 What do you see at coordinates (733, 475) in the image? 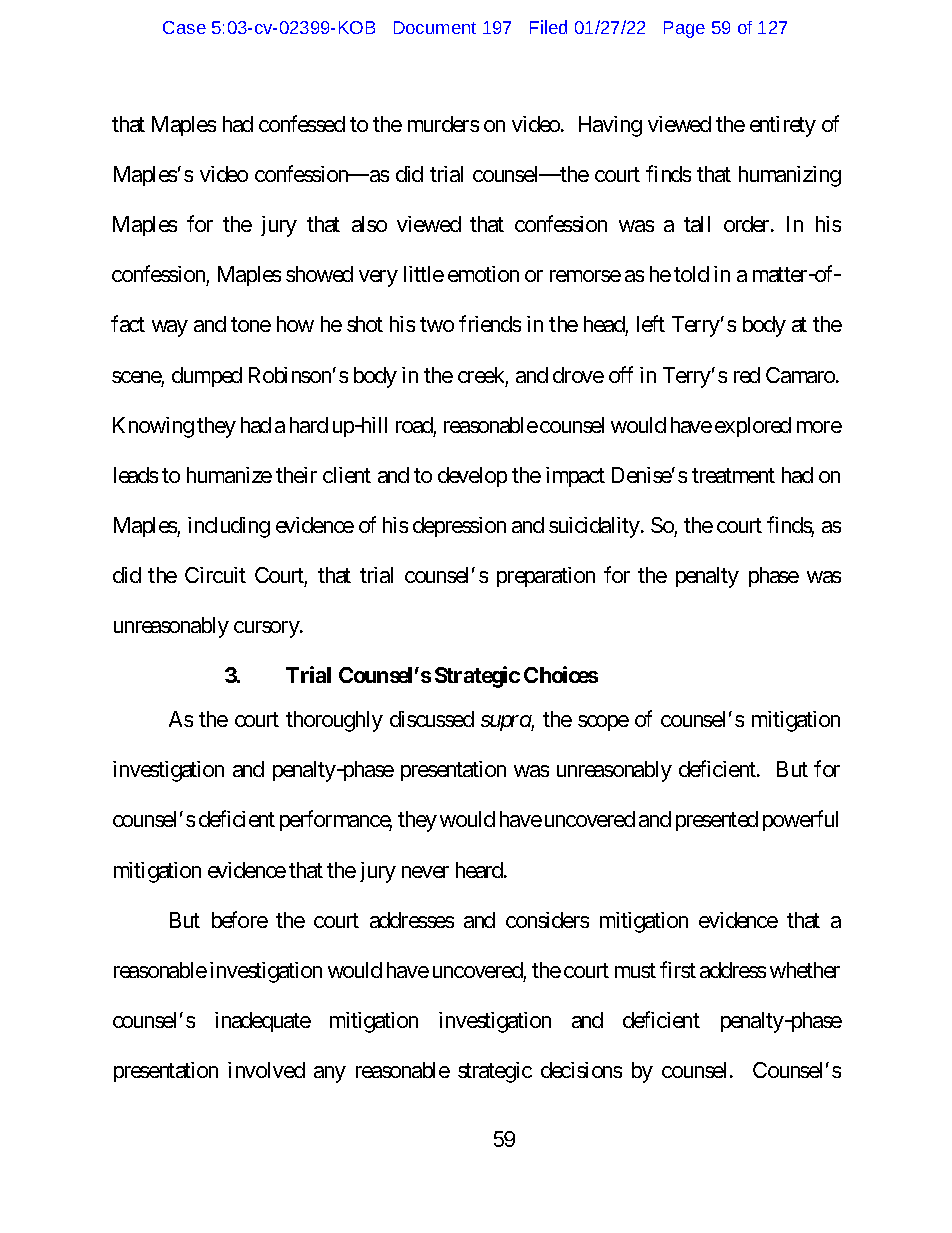
I see `treatment` at bounding box center [733, 475].
